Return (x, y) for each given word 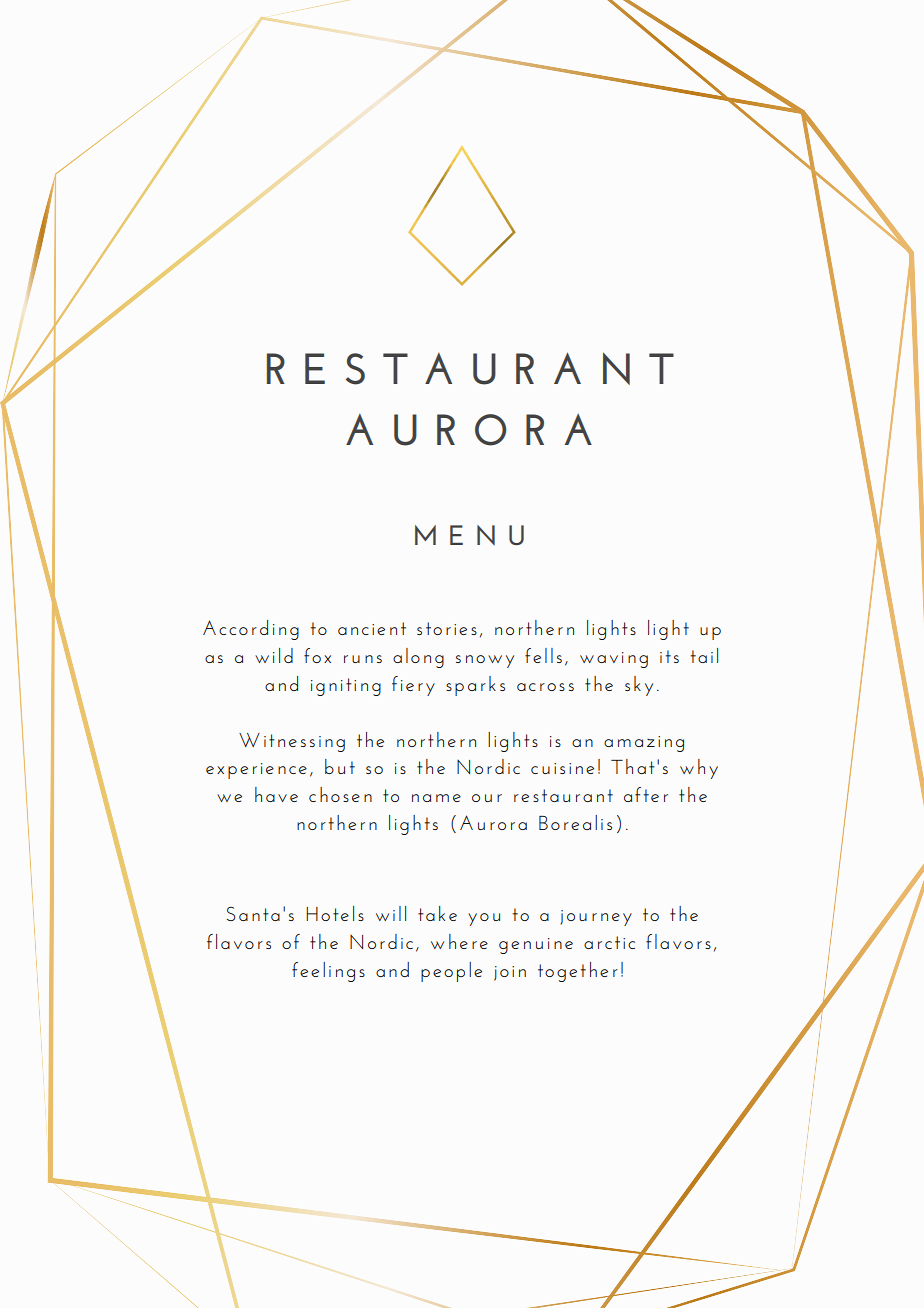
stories (447, 628)
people (451, 972)
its (669, 656)
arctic (609, 942)
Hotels (335, 913)
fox (317, 655)
